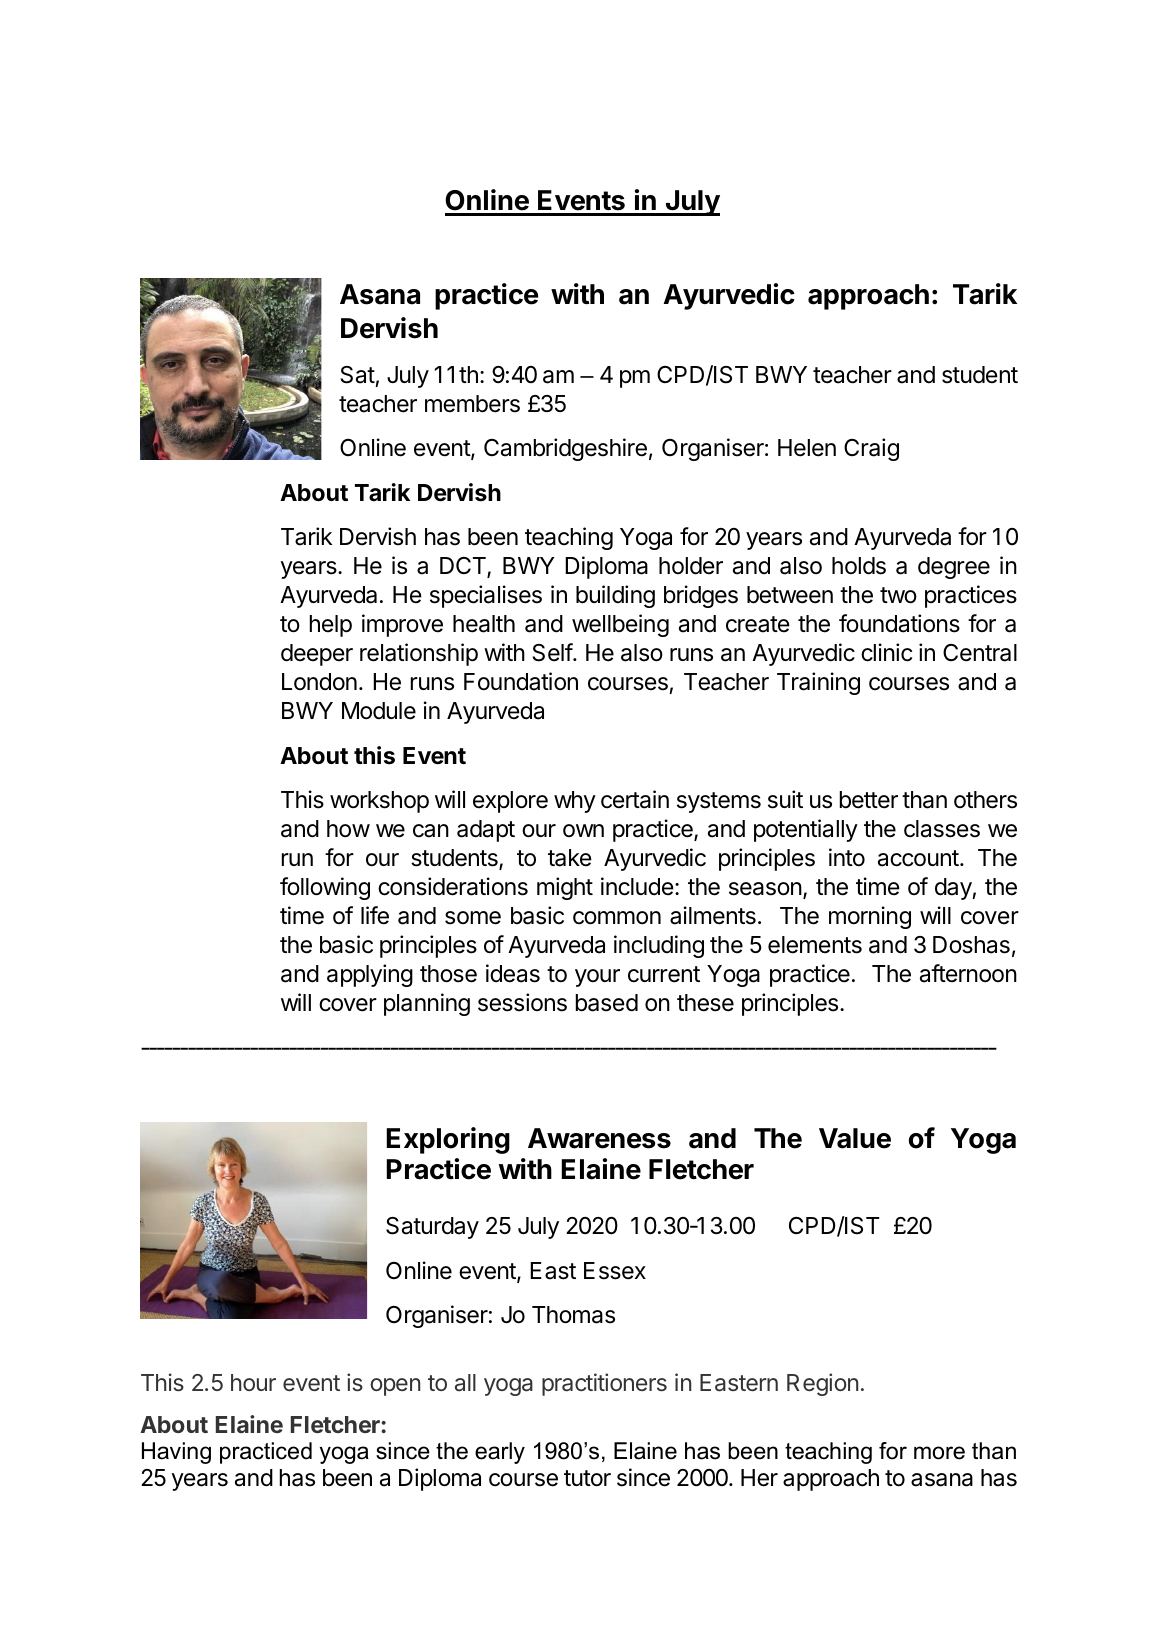 The image size is (1158, 1637). Describe the element at coordinates (432, 1228) in the document. I see `Saturday` at that location.
